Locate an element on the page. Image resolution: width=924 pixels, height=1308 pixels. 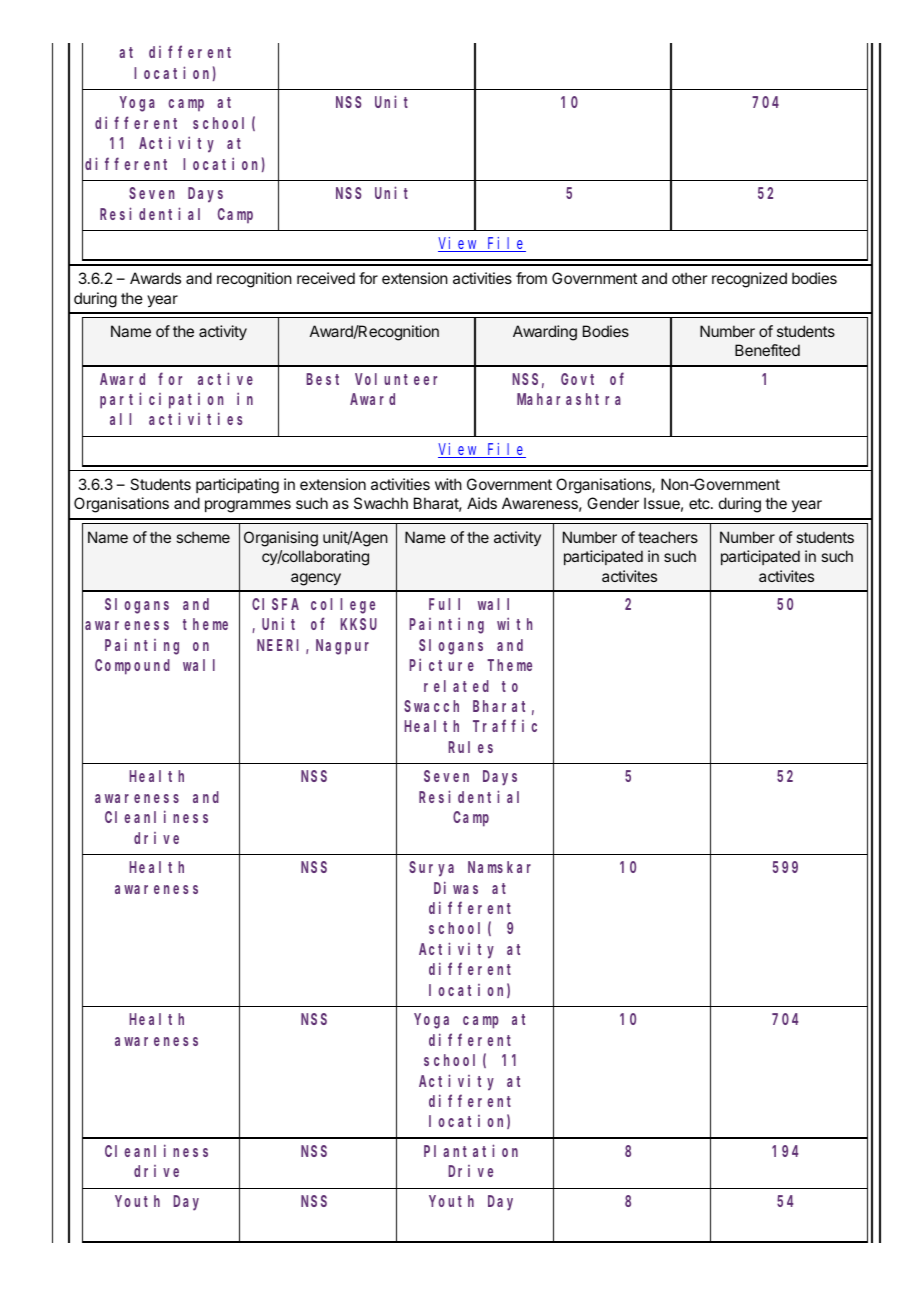
other is located at coordinates (690, 278).
